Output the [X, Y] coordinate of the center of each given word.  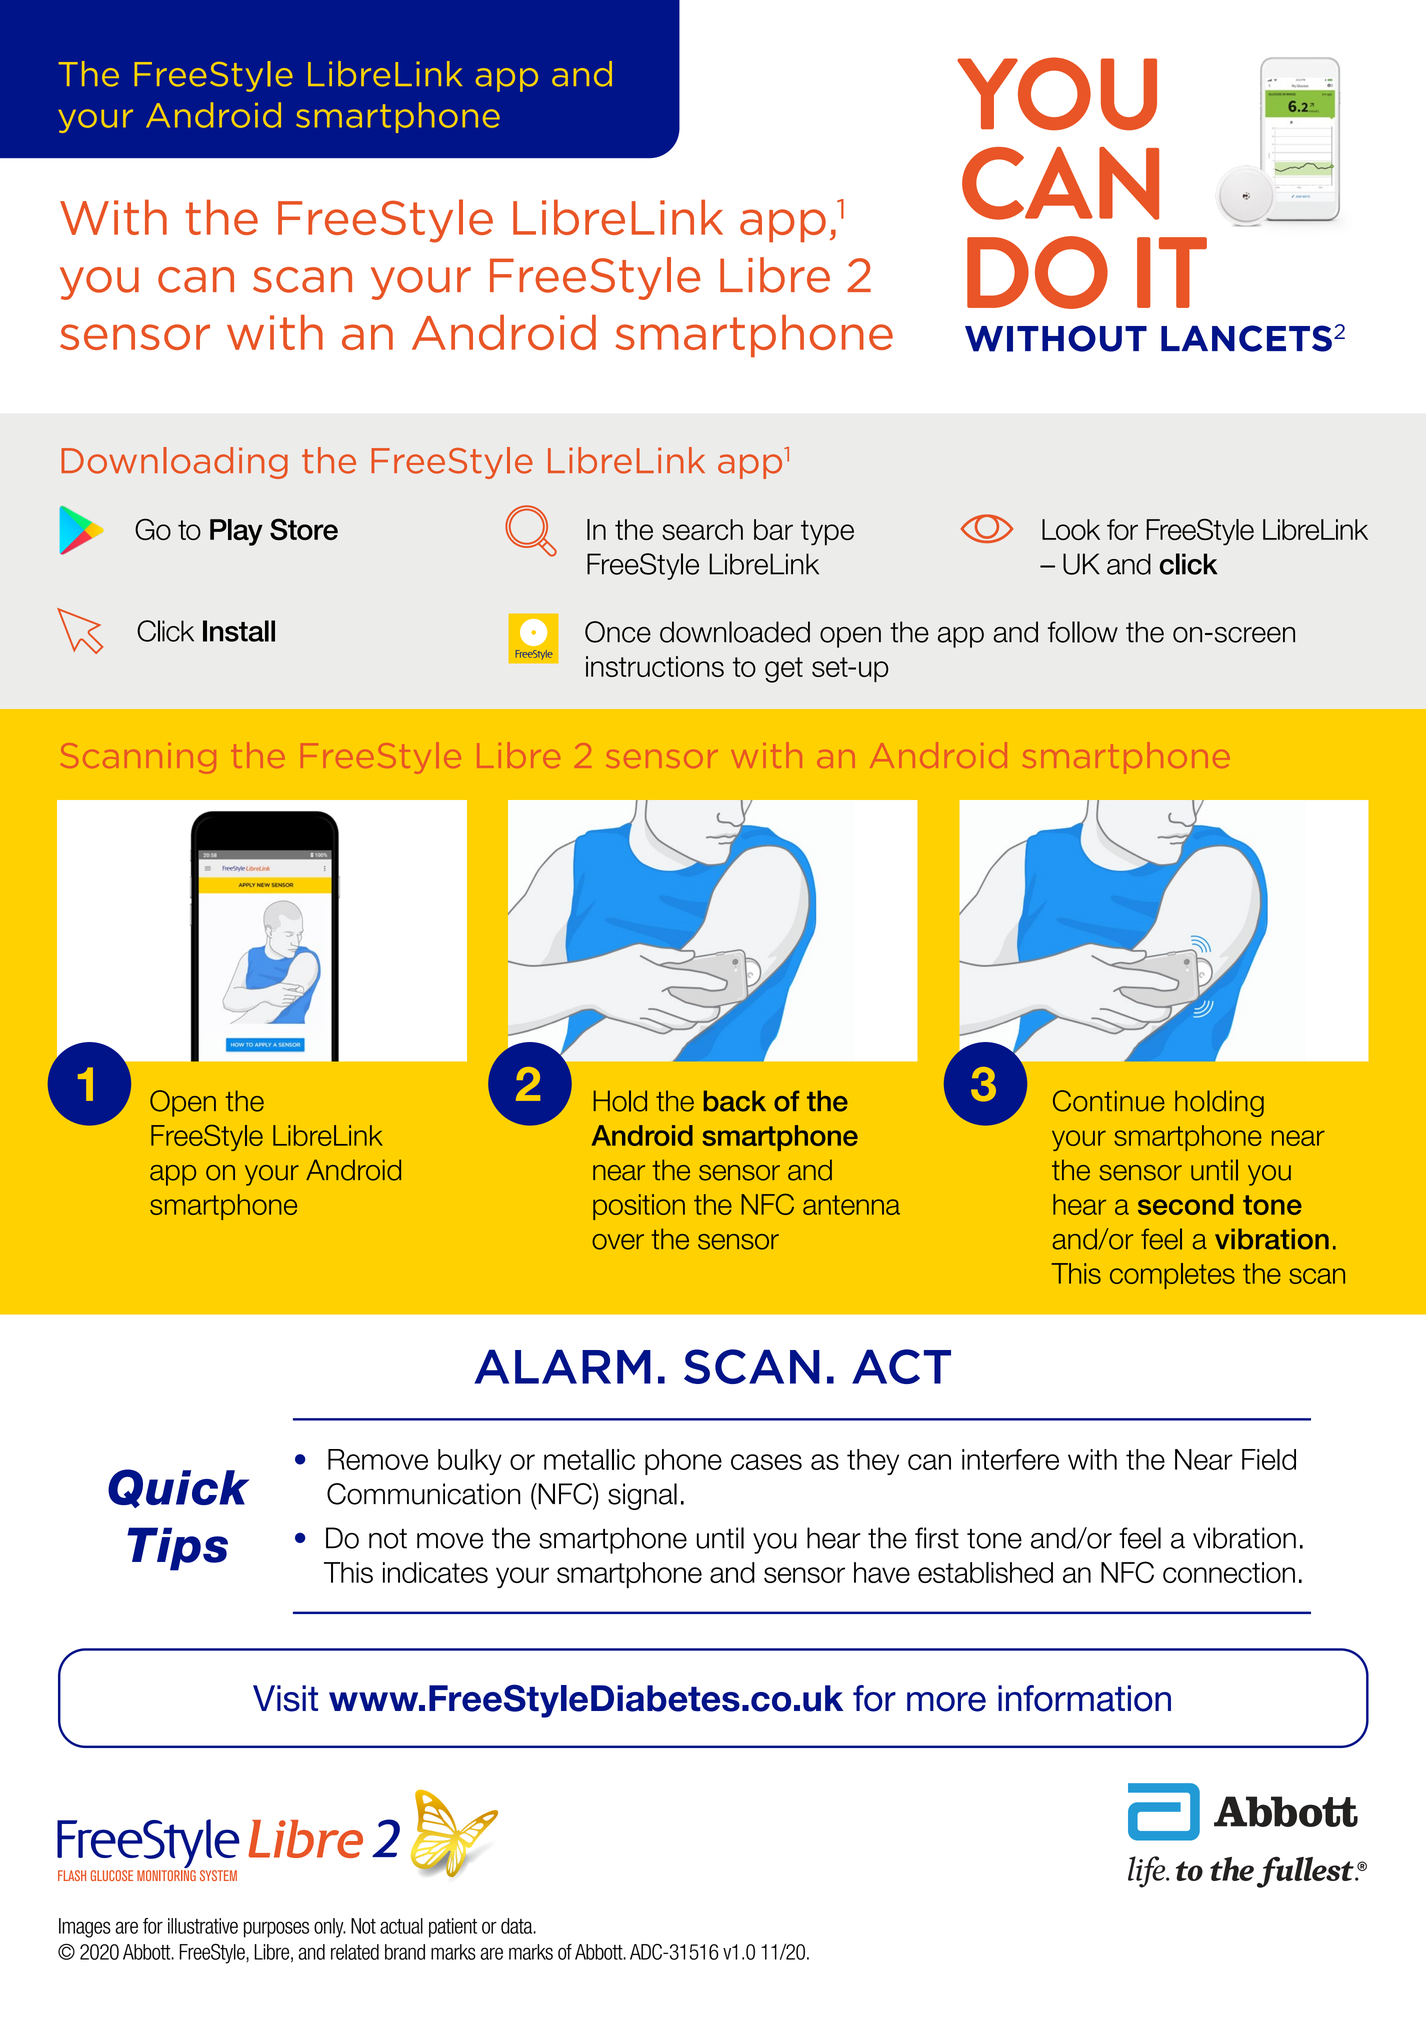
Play [236, 532]
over [618, 1242]
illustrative [203, 1926]
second [1185, 1204]
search [702, 529]
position [639, 1207]
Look [1071, 529]
